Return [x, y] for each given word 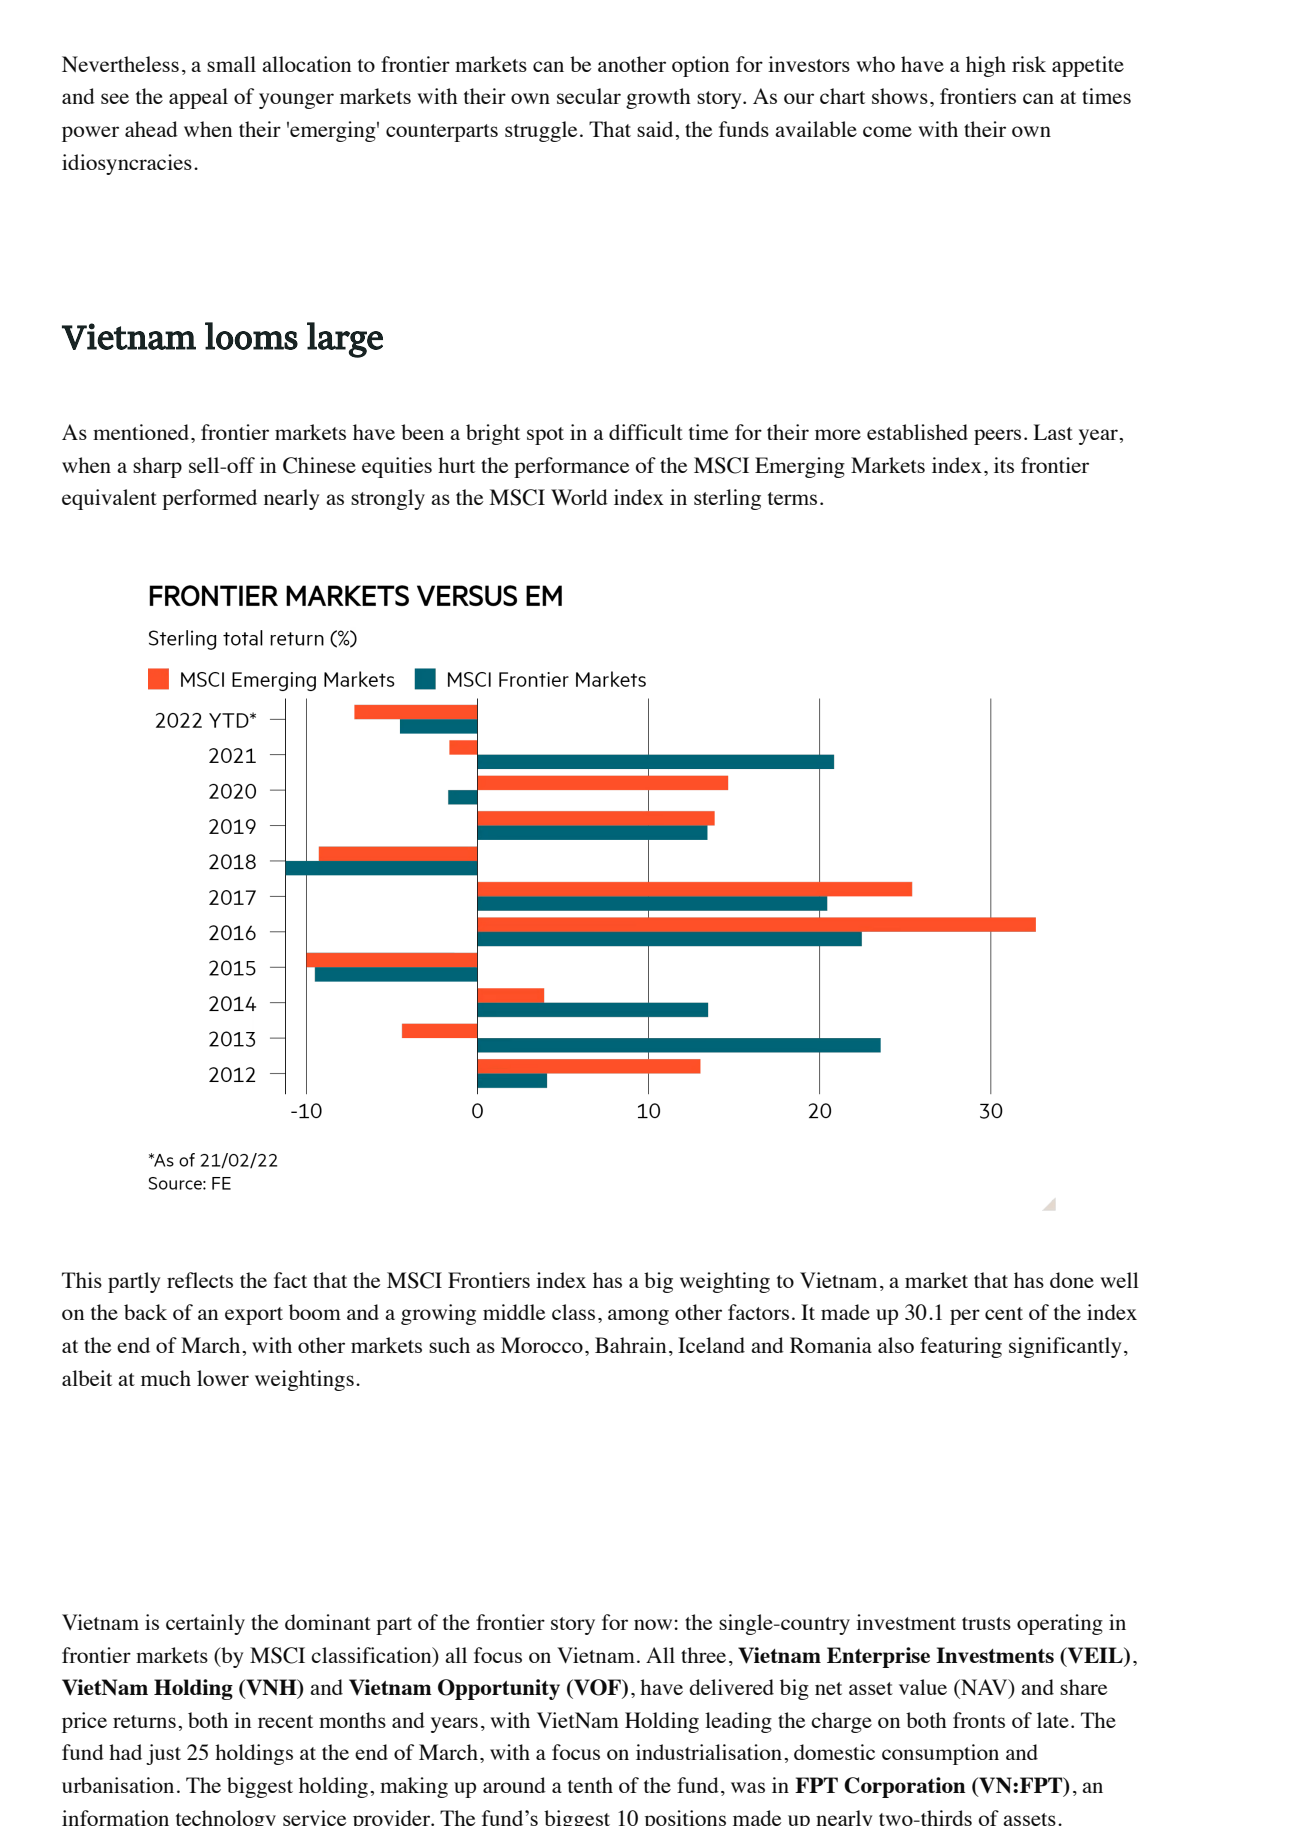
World [579, 497]
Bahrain [630, 1345]
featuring [961, 1347]
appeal [198, 98]
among [638, 1317]
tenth [590, 1785]
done [1072, 1280]
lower [223, 1378]
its [1004, 465]
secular [589, 96]
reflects [200, 1280]
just [163, 1754]
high [986, 66]
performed [209, 499]
